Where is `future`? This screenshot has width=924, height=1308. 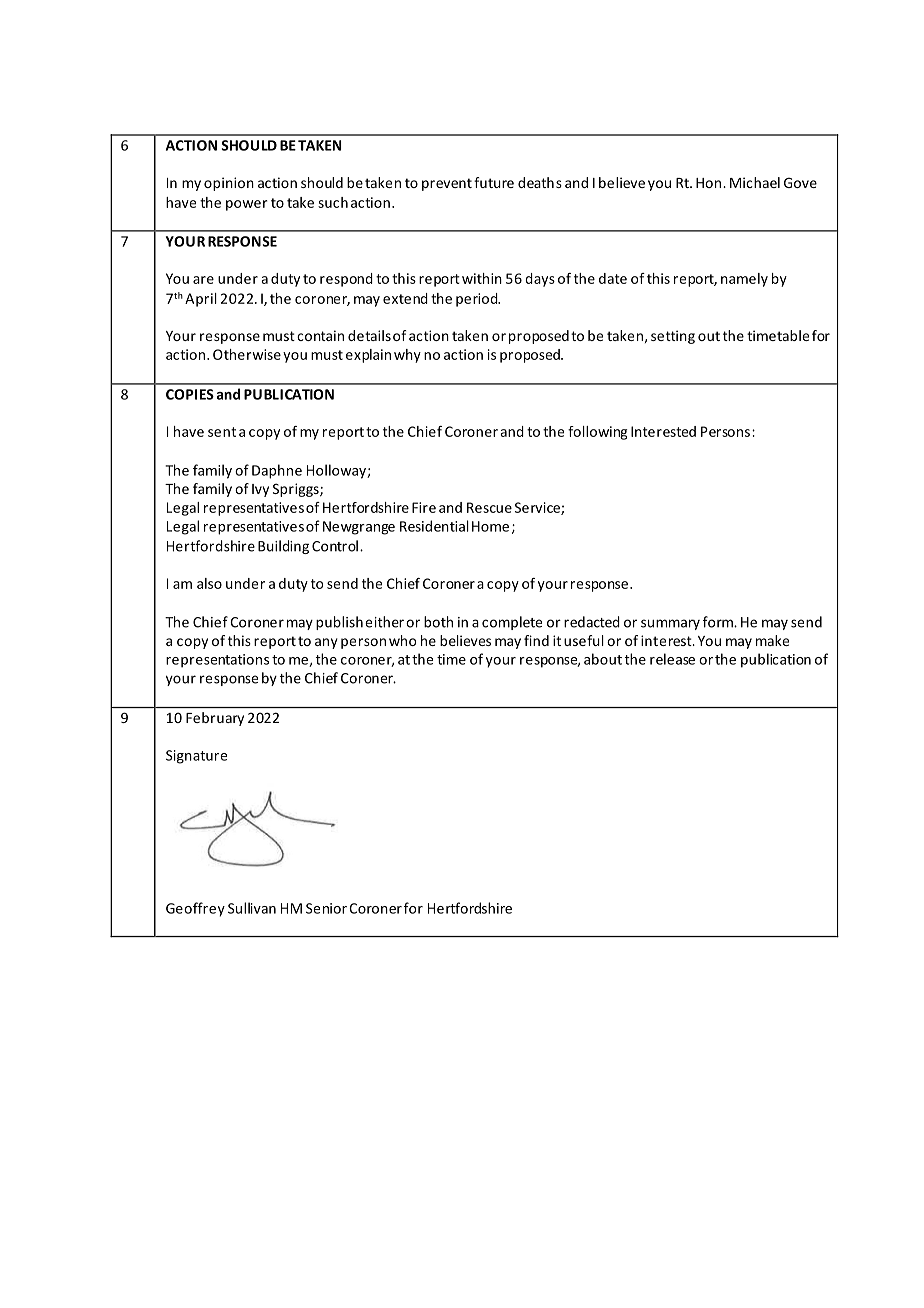 future is located at coordinates (494, 182).
